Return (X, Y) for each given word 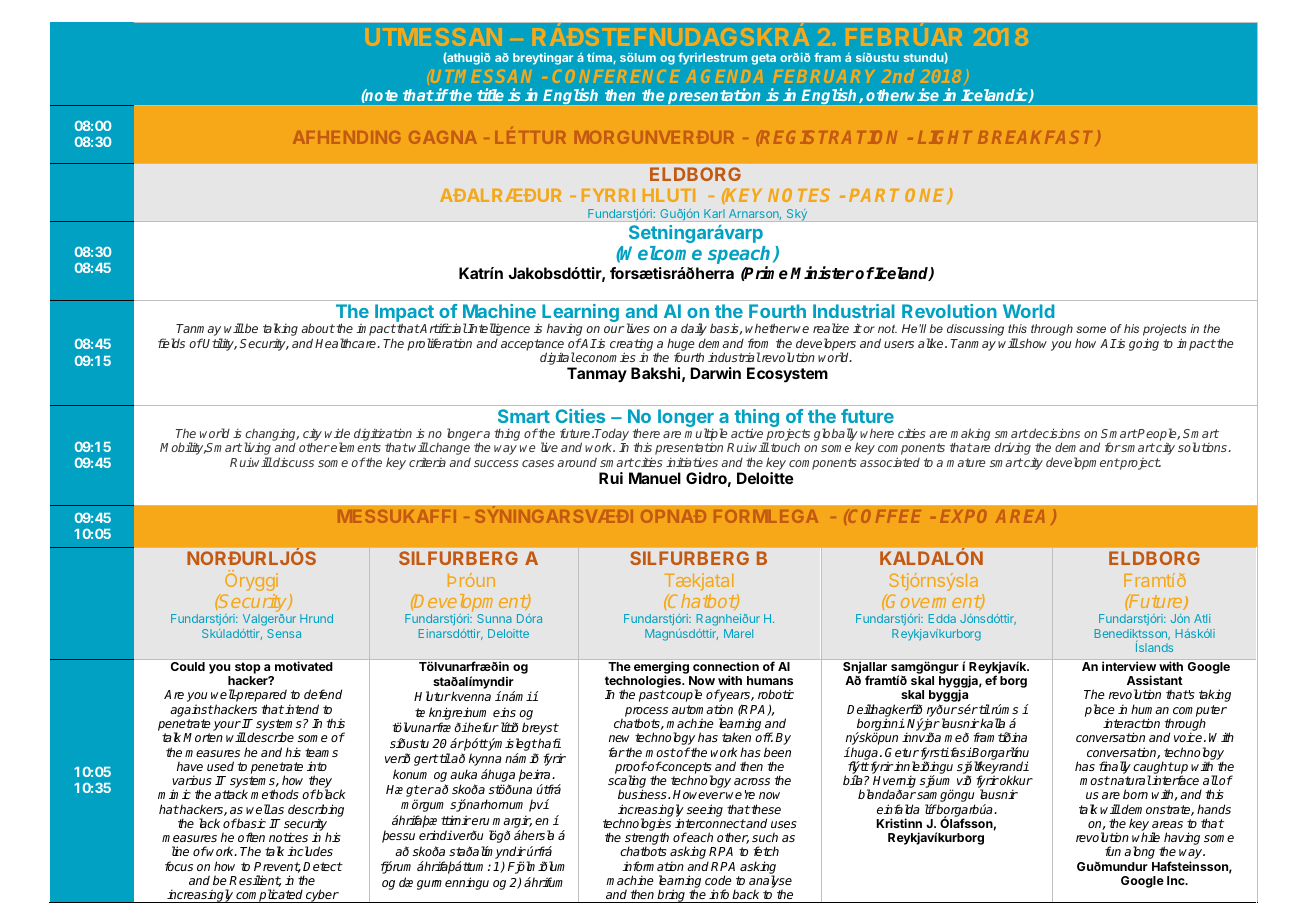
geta (763, 59)
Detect (323, 866)
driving (1013, 448)
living (256, 450)
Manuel (655, 478)
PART (874, 195)
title (490, 94)
